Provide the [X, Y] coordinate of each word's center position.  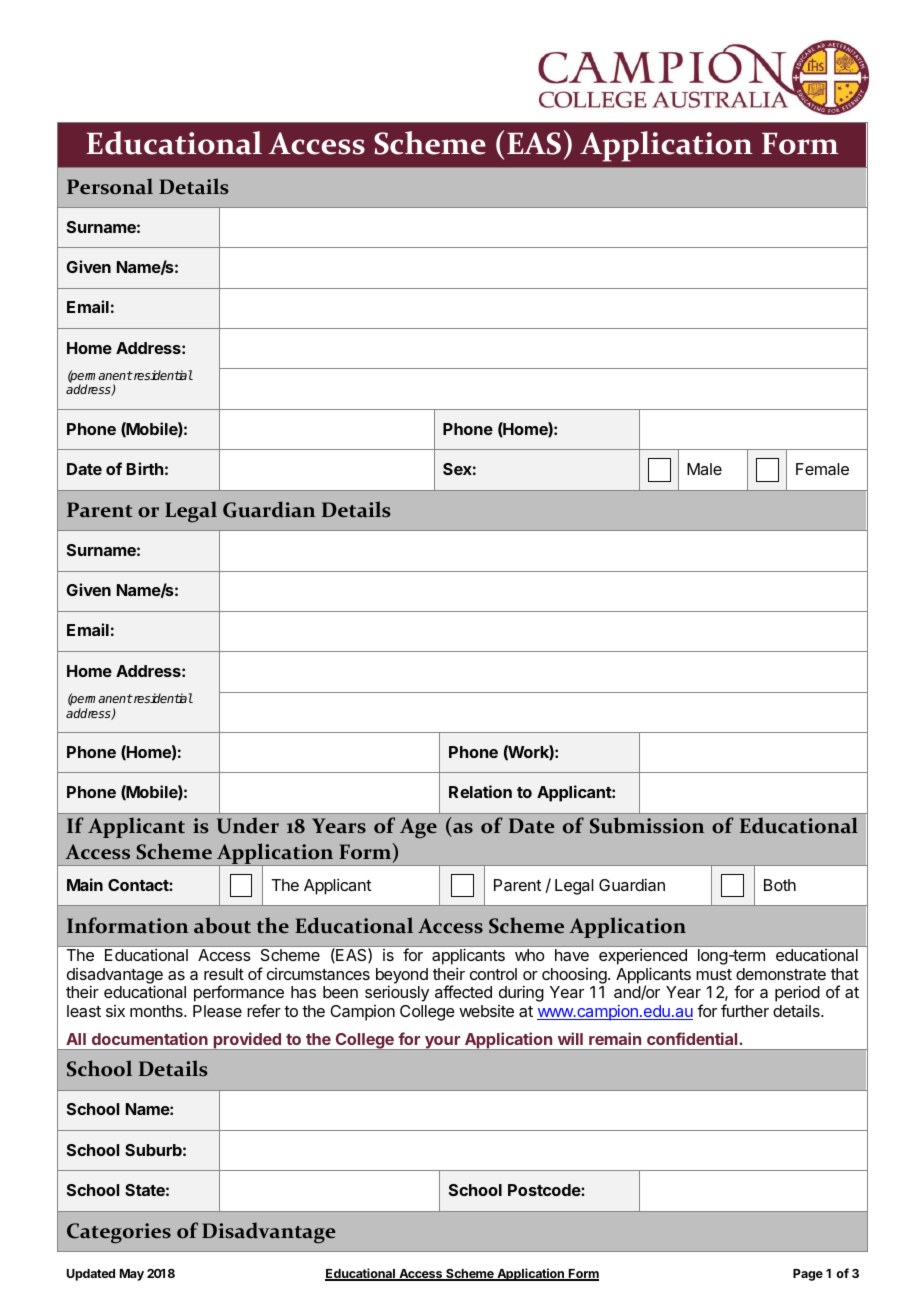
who [529, 955]
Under [248, 825]
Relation [480, 791]
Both [780, 885]
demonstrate [781, 974]
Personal [110, 186]
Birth [145, 468]
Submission [647, 825]
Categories [119, 1233]
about [222, 925]
